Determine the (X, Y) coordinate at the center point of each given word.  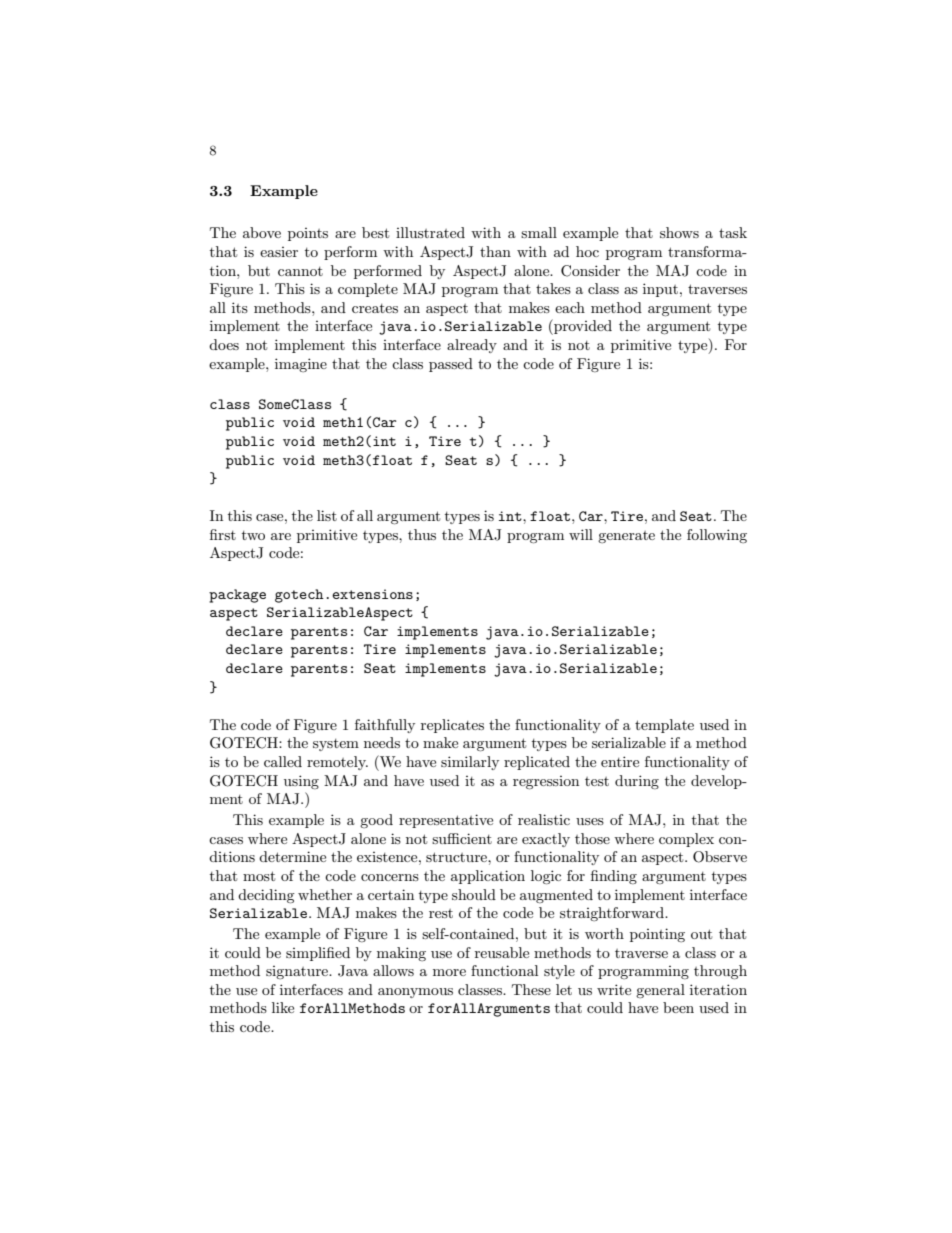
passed (451, 365)
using (301, 782)
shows (679, 232)
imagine (301, 365)
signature (298, 972)
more (449, 972)
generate (626, 537)
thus (422, 534)
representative (446, 821)
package (237, 596)
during (637, 782)
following (717, 536)
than (495, 251)
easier (279, 252)
